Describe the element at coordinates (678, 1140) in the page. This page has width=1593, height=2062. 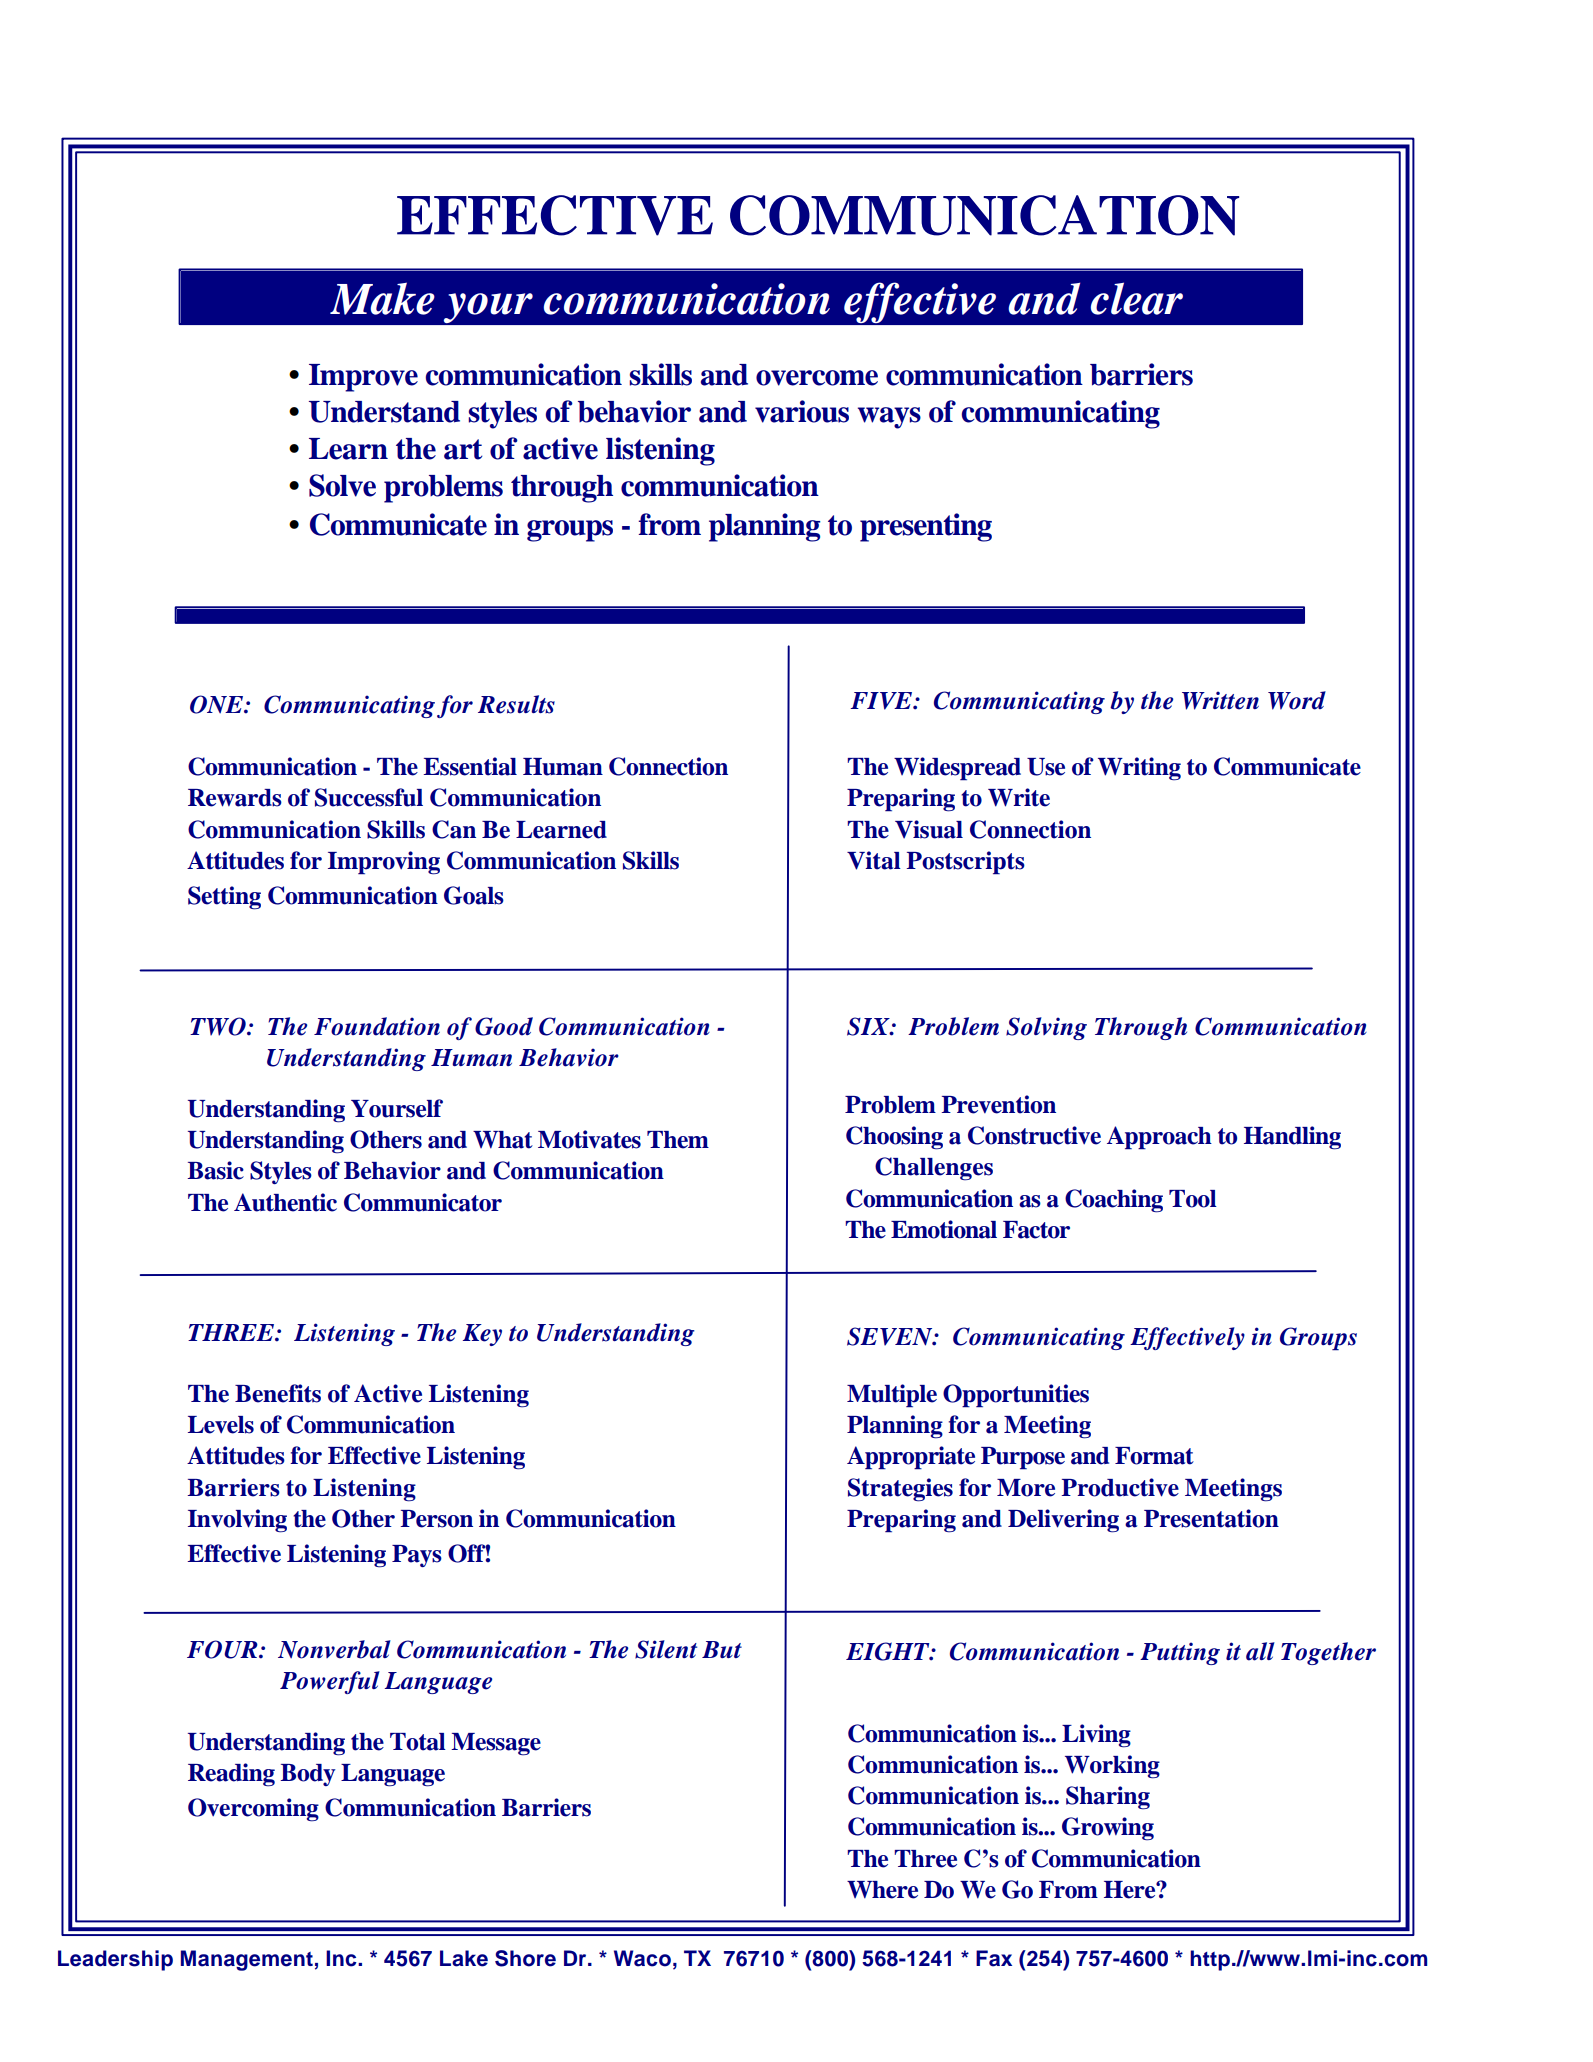
I see `Them` at that location.
